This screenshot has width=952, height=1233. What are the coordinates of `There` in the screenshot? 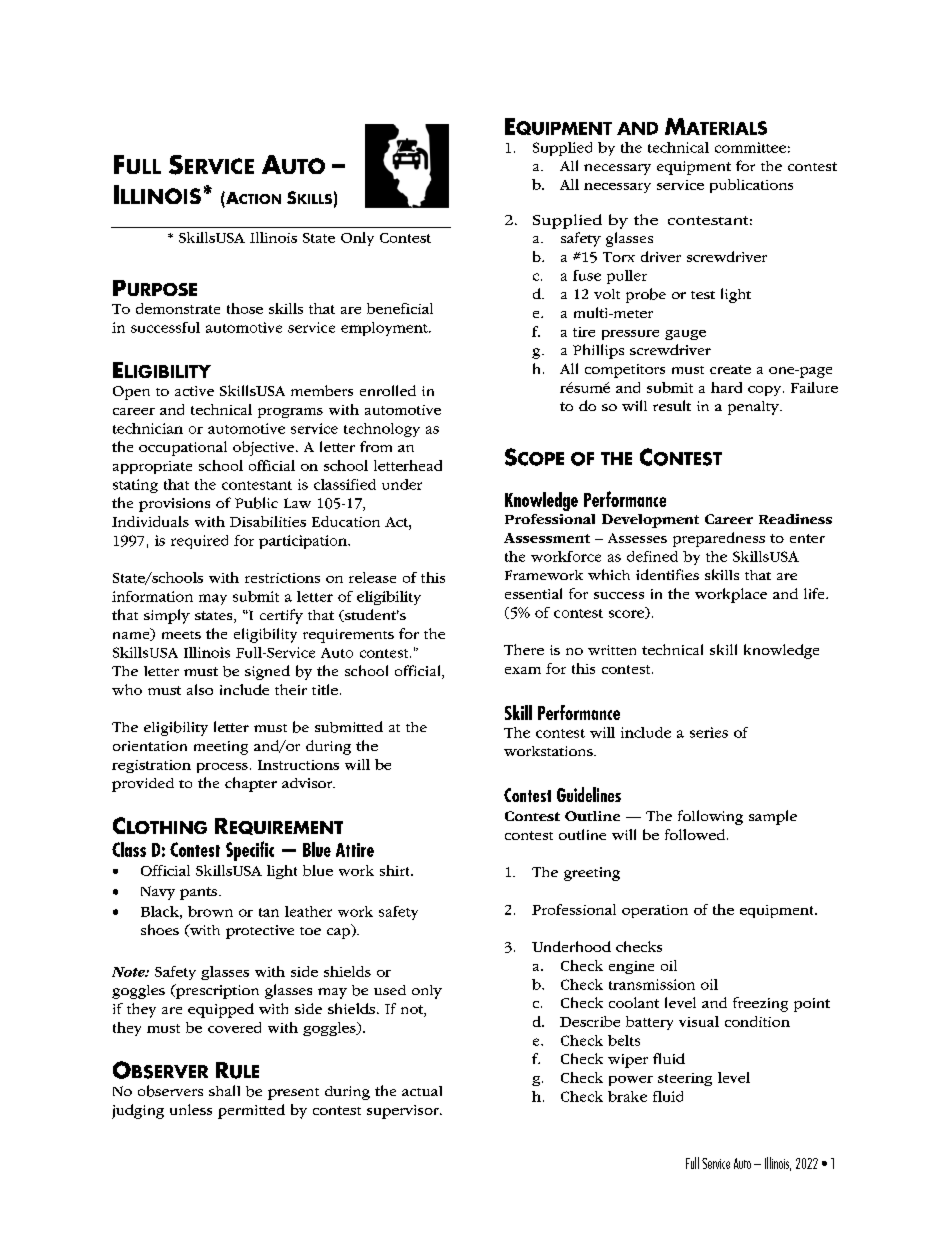 It's located at (524, 649).
